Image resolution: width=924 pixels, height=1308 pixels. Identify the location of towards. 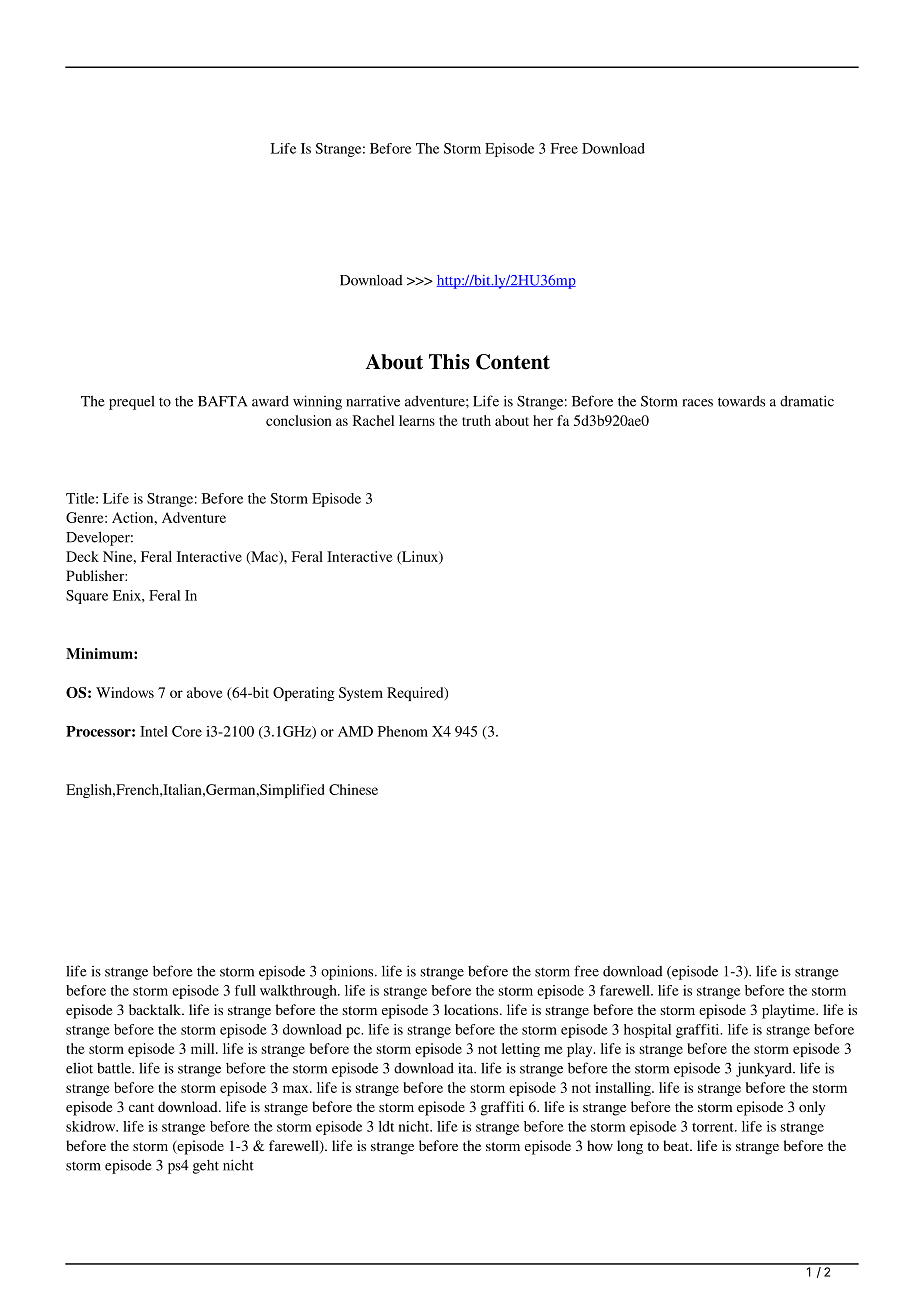
(741, 401).
